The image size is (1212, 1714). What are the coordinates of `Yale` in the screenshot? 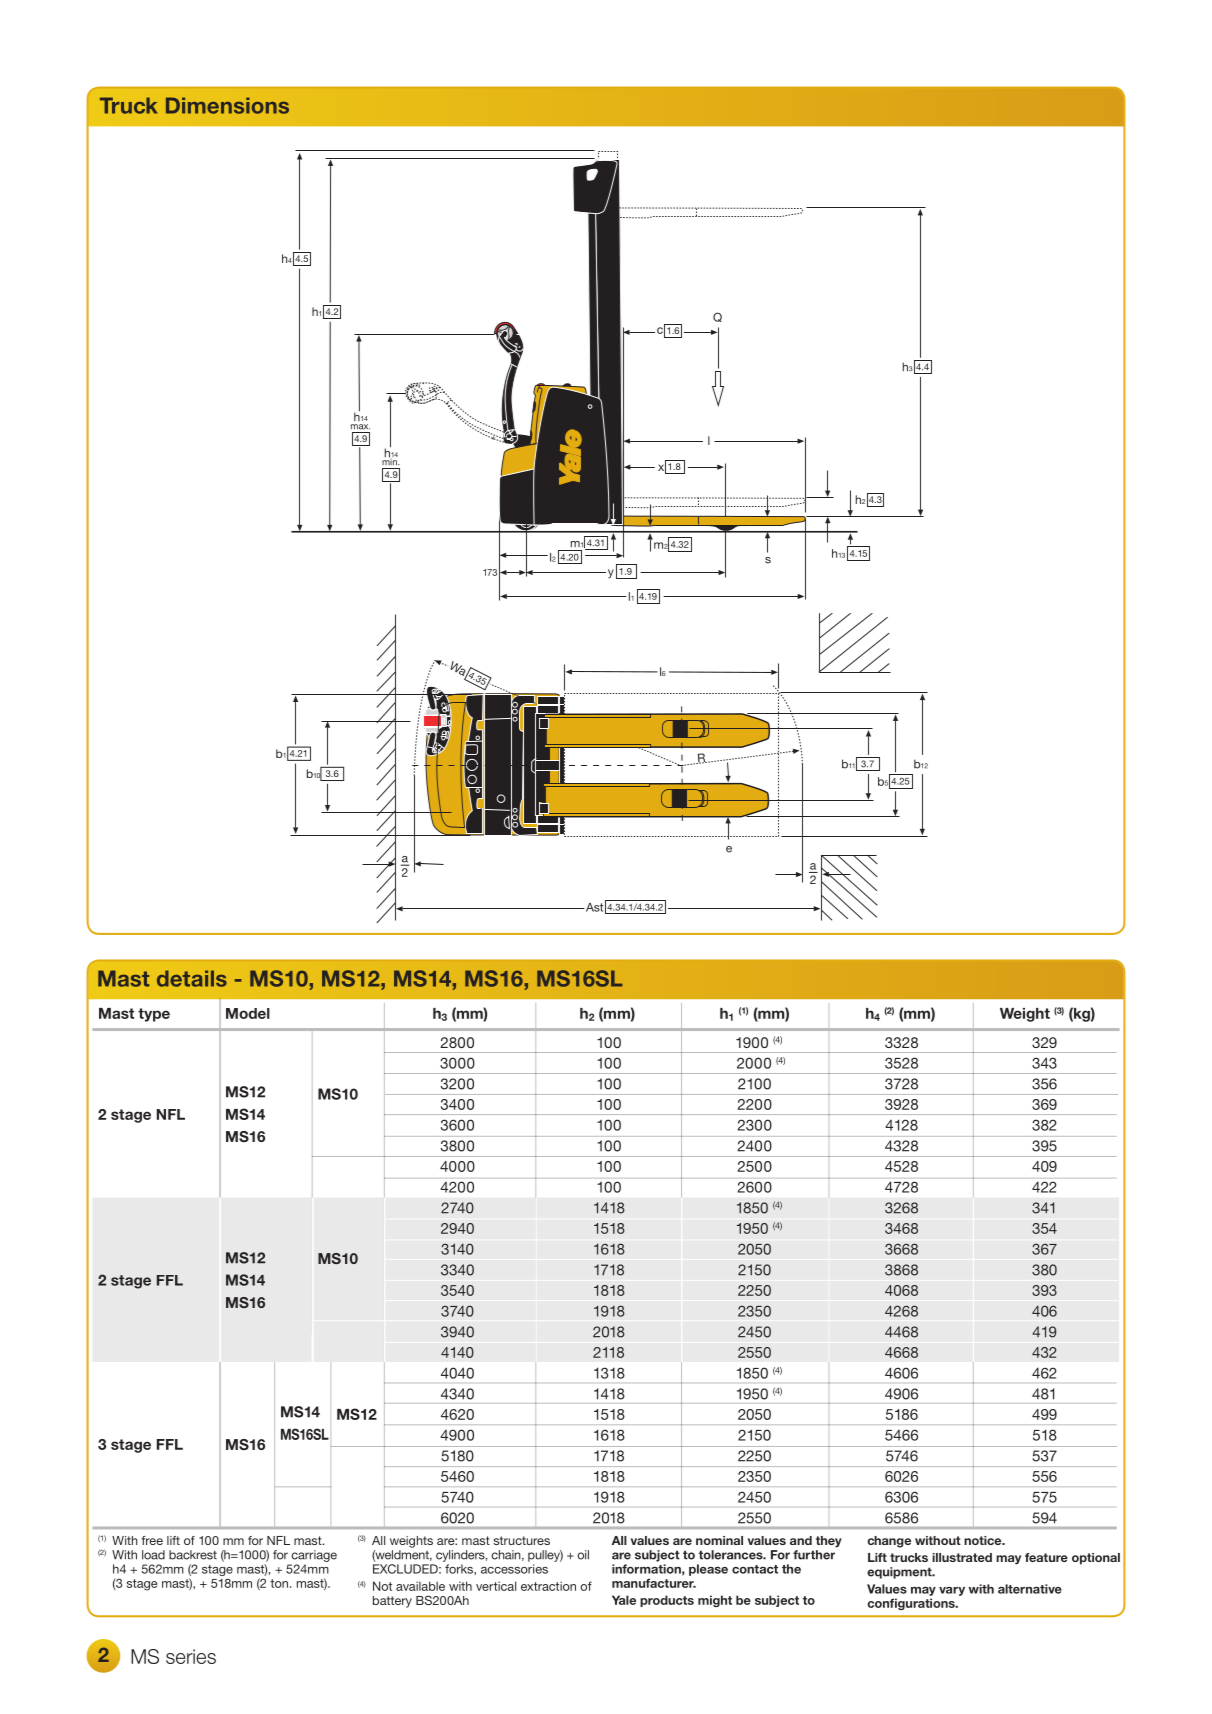 It's located at (624, 1600).
